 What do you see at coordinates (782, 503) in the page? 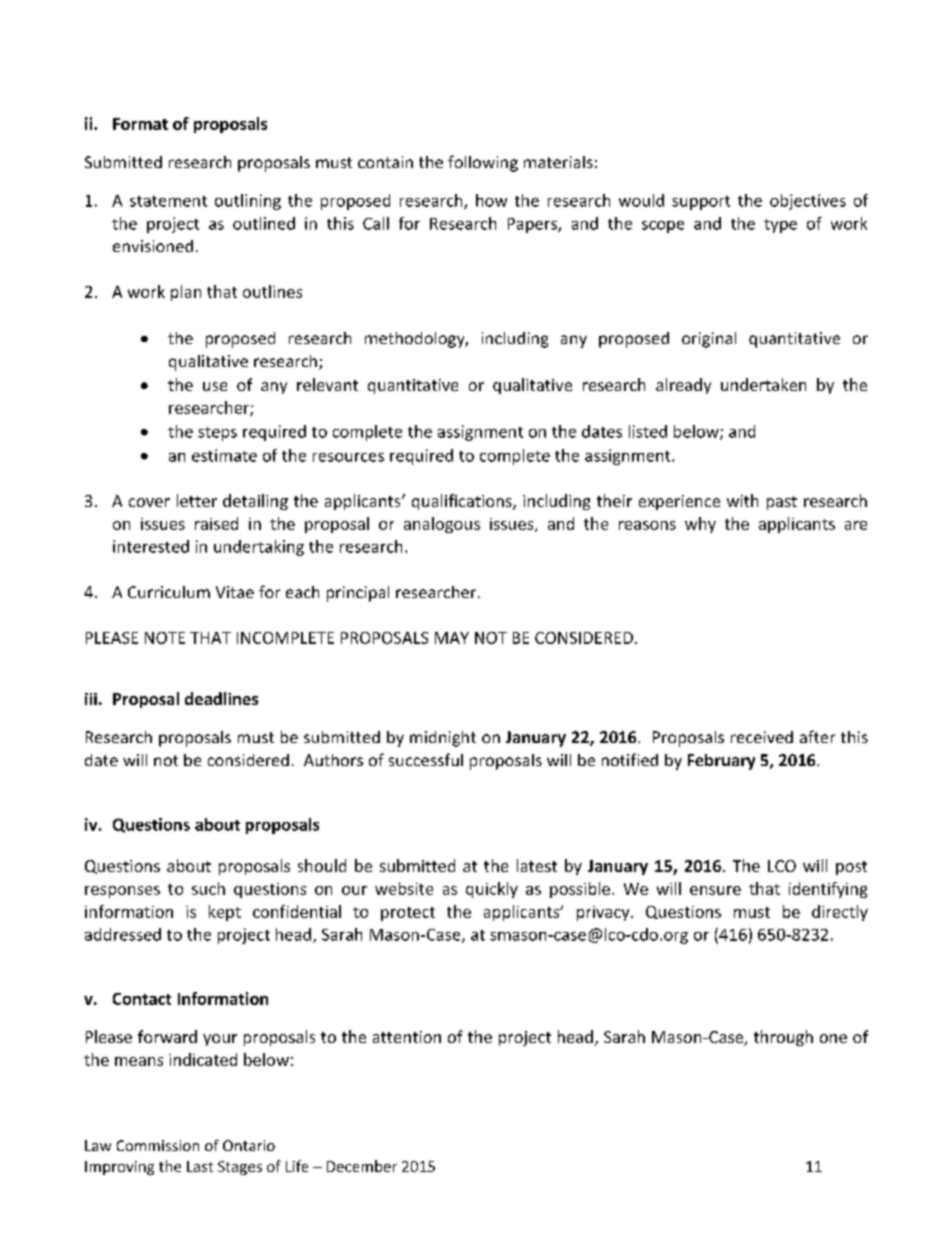
I see `past` at bounding box center [782, 503].
